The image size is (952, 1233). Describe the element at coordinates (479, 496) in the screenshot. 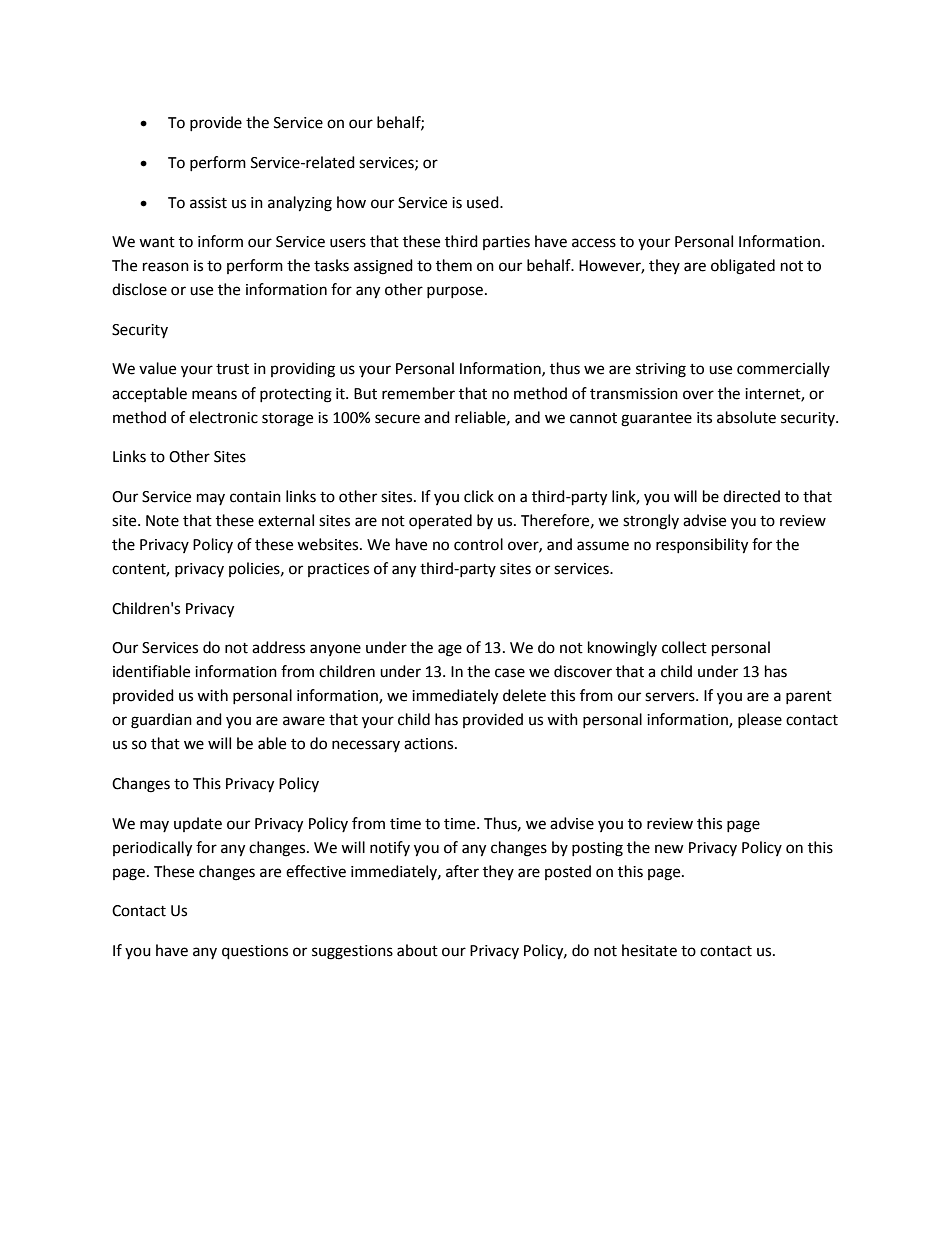

I see `click` at that location.
